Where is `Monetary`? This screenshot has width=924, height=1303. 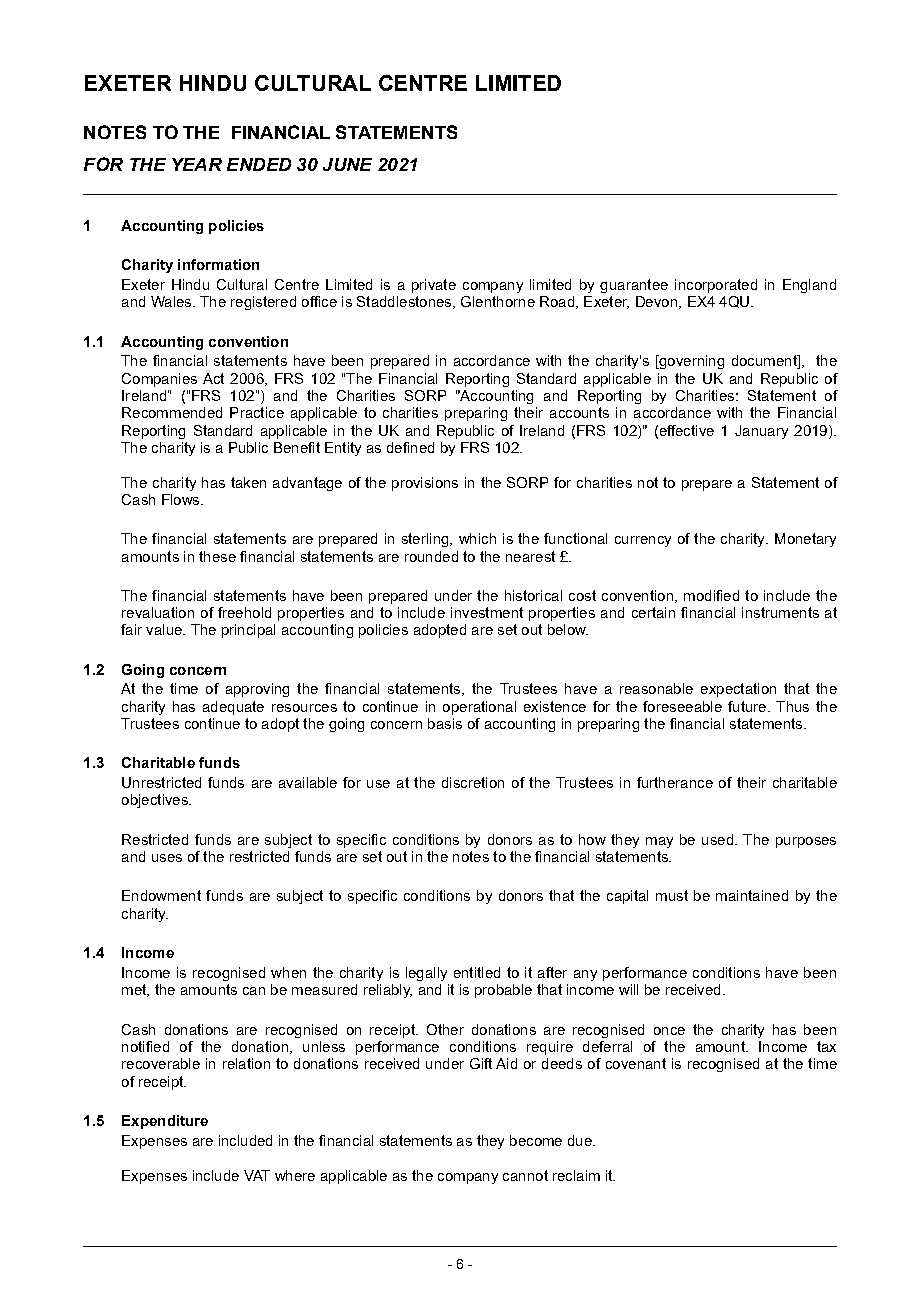 Monetary is located at coordinates (805, 540).
